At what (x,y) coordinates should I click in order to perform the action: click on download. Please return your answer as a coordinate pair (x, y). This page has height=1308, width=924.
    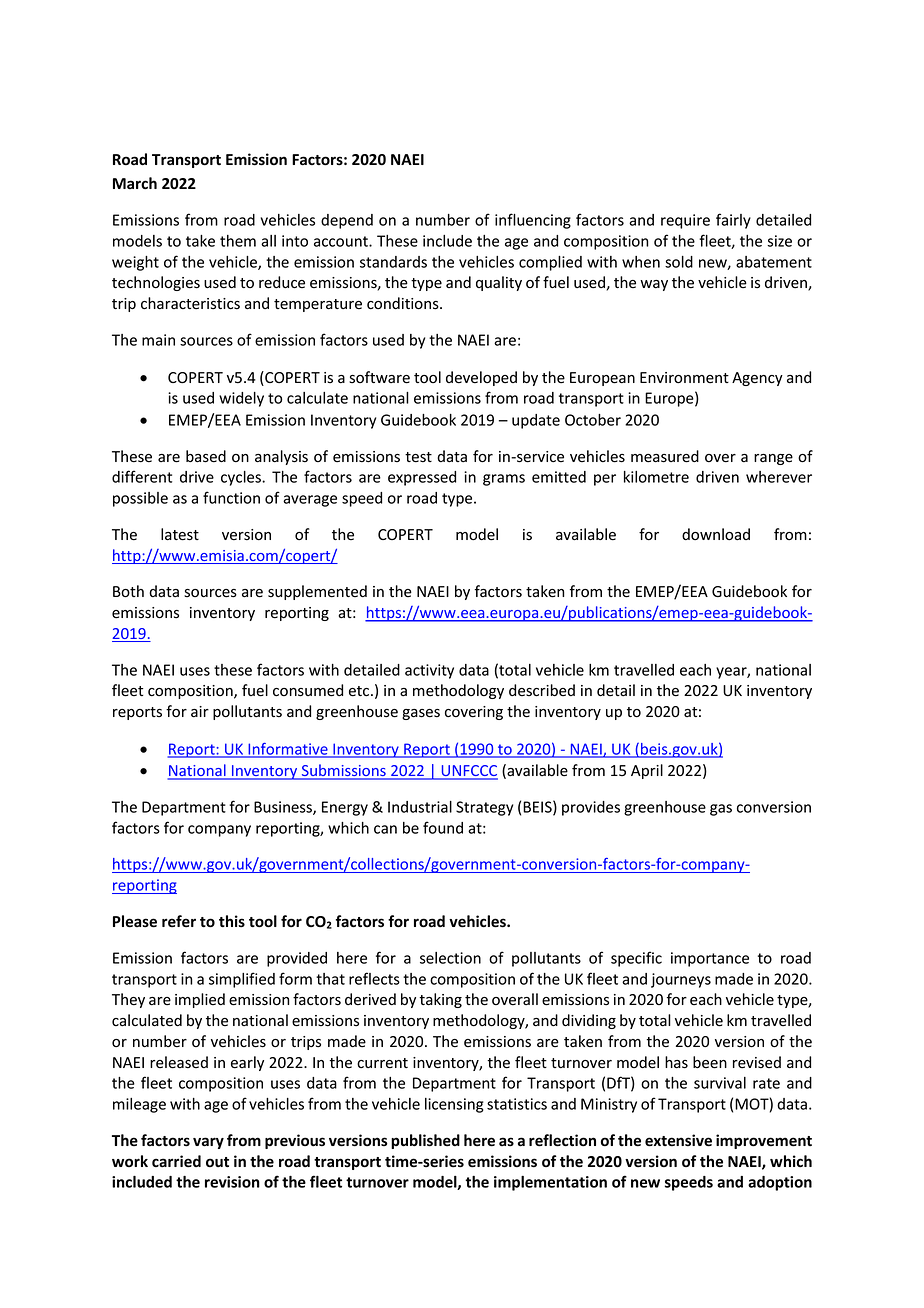
    Looking at the image, I should click on (716, 534).
